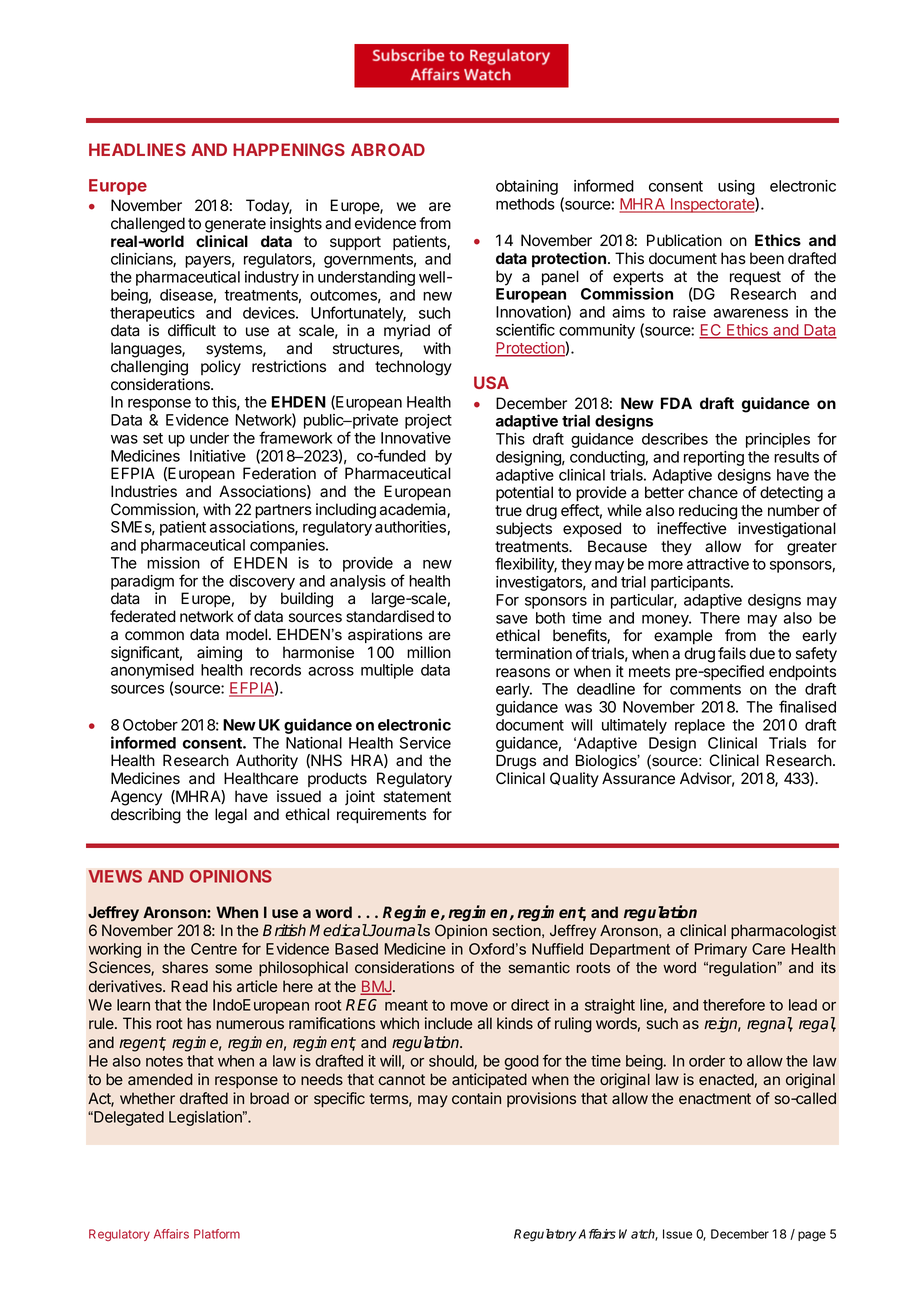  I want to click on using, so click(737, 189).
